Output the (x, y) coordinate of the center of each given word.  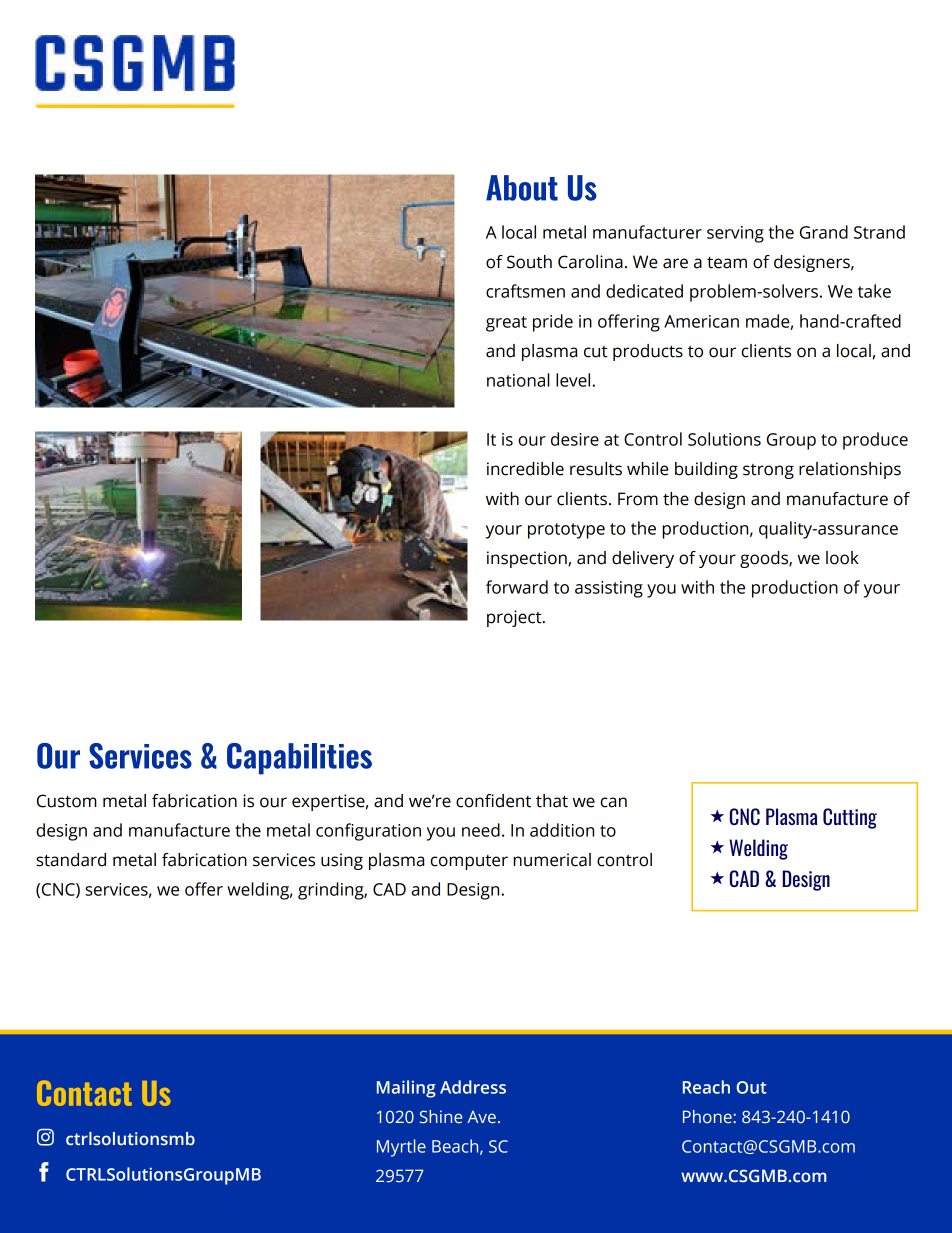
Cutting (850, 818)
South (529, 262)
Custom (67, 801)
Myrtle (401, 1148)
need (481, 830)
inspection (528, 559)
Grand (824, 232)
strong (768, 471)
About (522, 188)
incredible (525, 469)
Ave (481, 1117)
